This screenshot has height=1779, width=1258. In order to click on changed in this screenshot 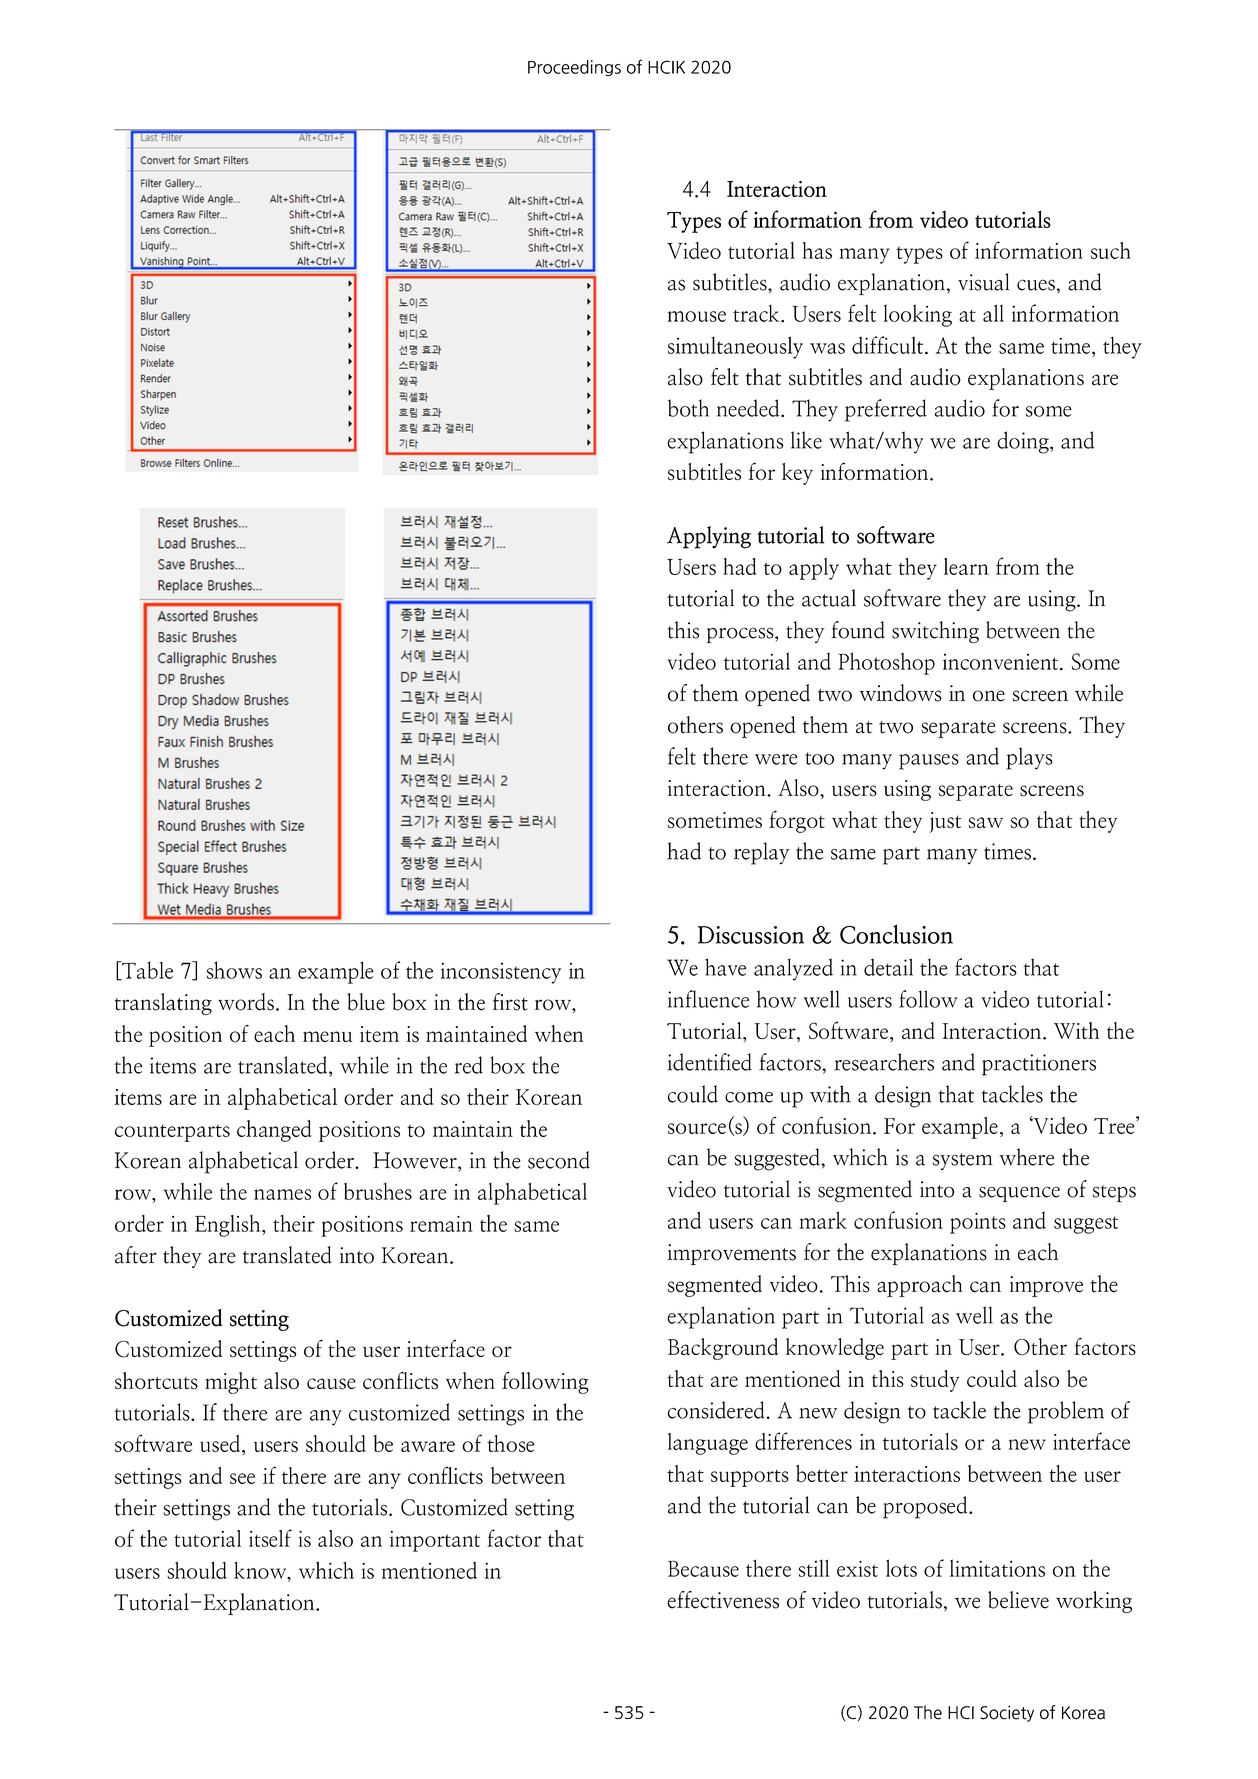, I will do `click(274, 1131)`.
